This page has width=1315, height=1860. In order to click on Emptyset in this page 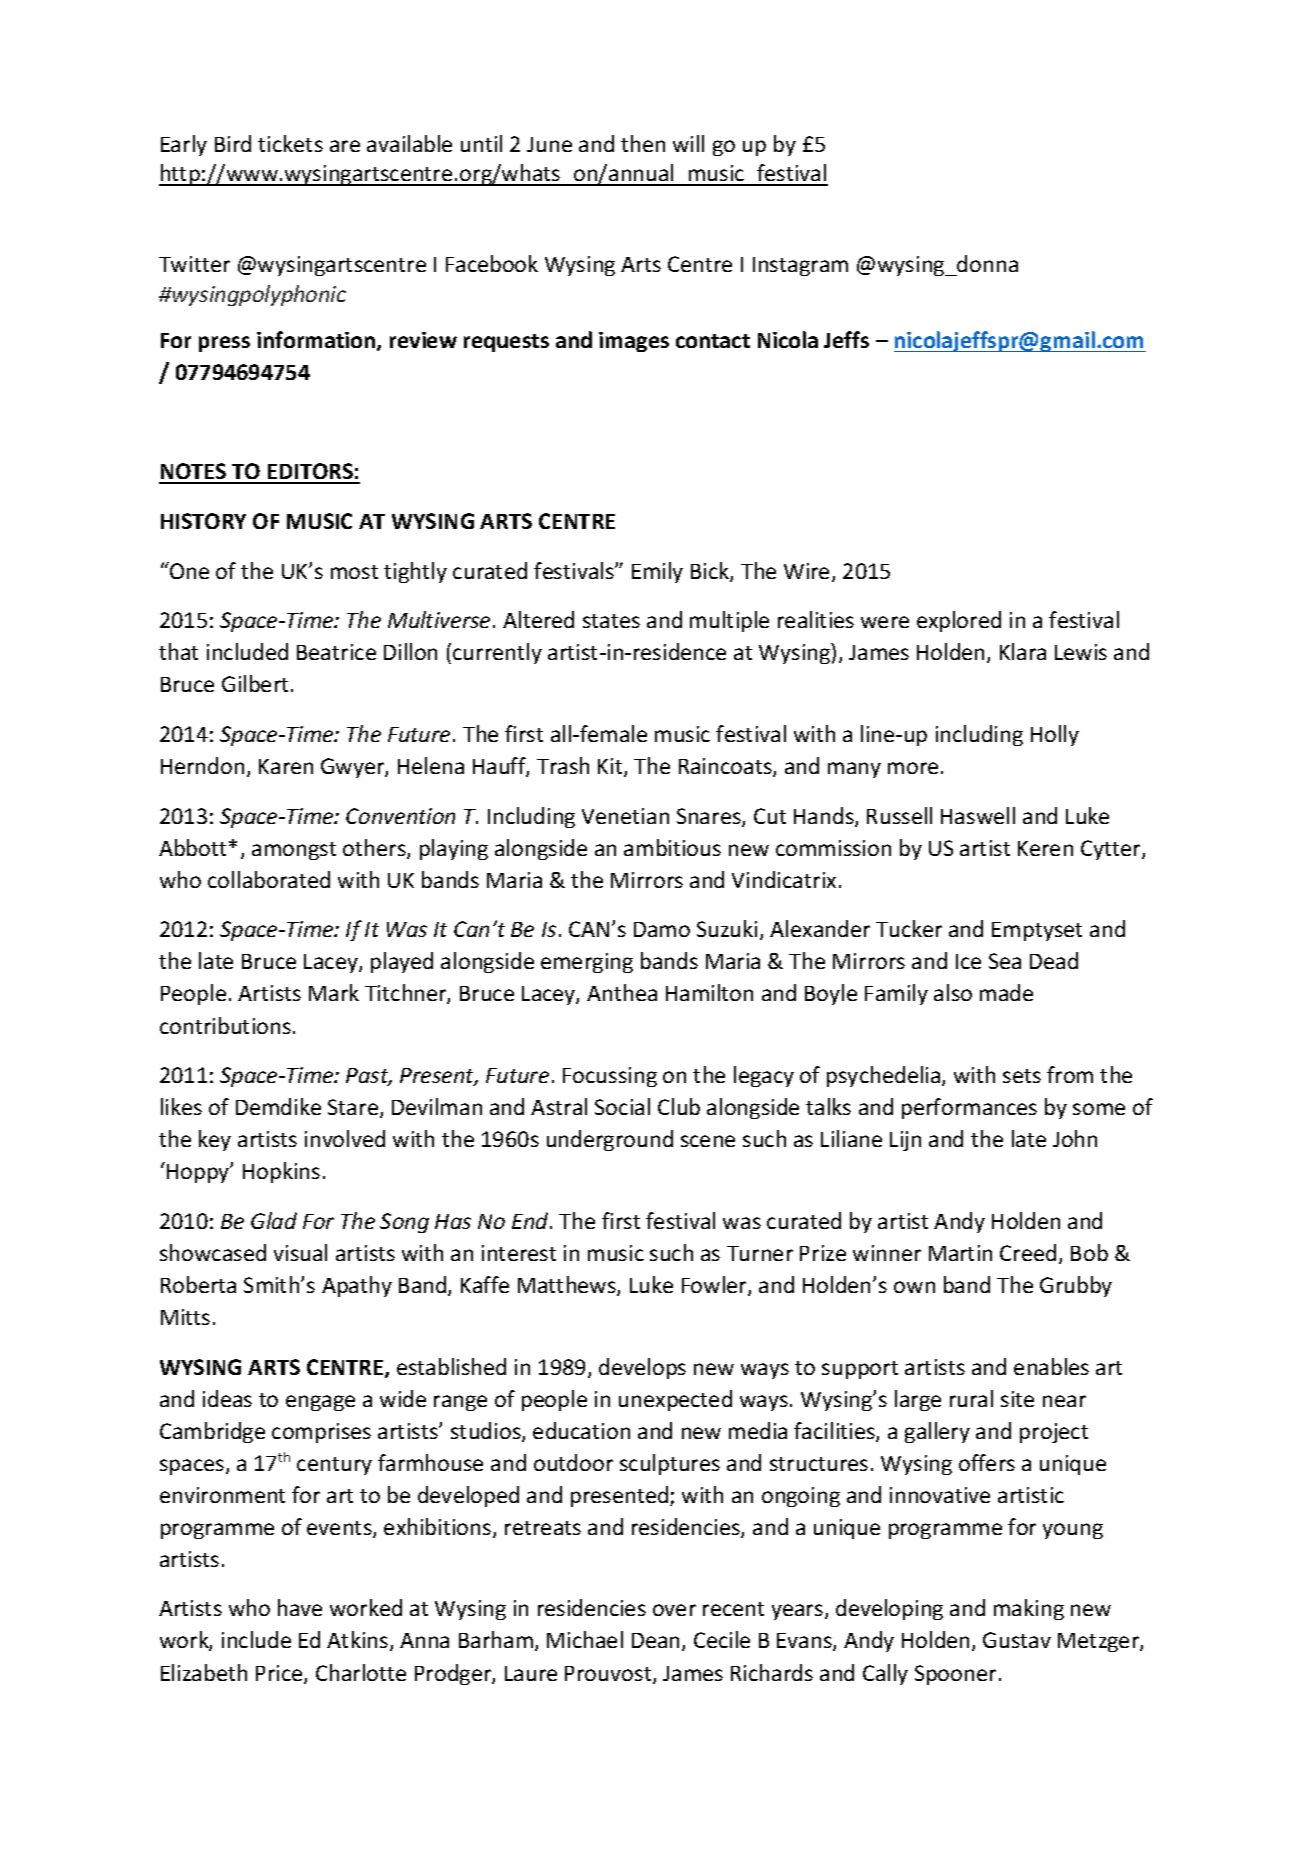, I will do `click(1037, 931)`.
